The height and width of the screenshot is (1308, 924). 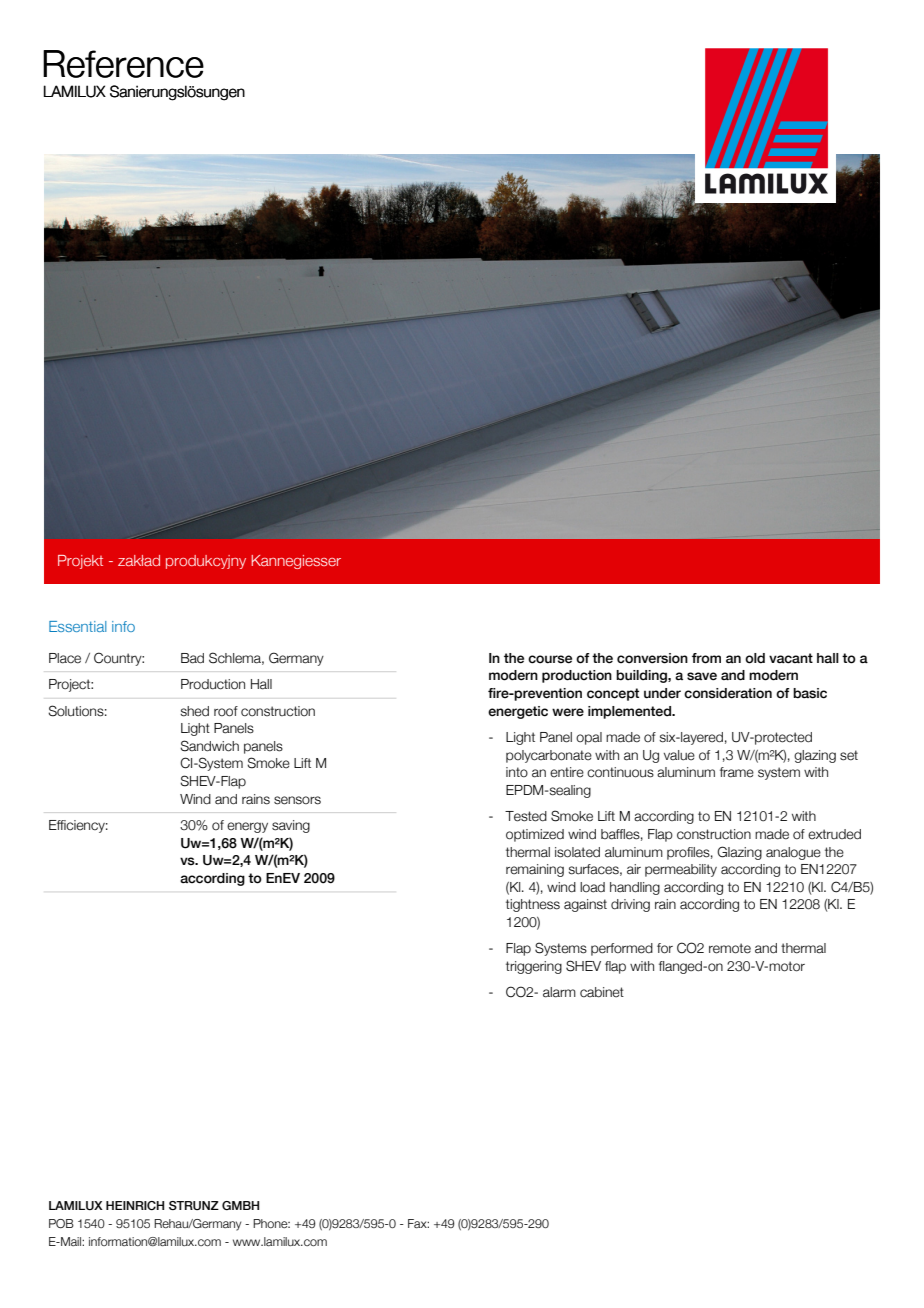 I want to click on energy, so click(x=247, y=827).
